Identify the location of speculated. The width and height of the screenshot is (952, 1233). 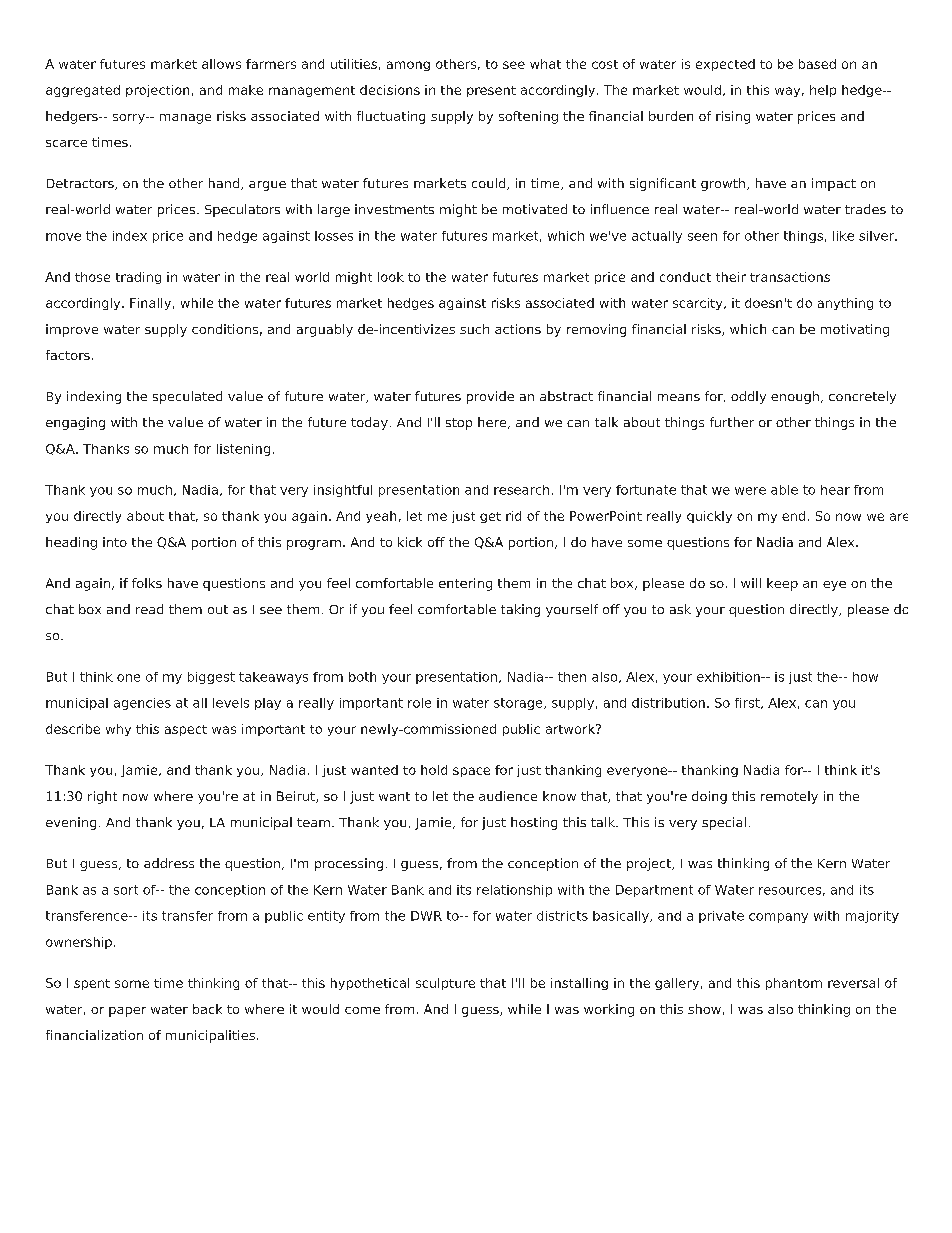
(187, 397).
